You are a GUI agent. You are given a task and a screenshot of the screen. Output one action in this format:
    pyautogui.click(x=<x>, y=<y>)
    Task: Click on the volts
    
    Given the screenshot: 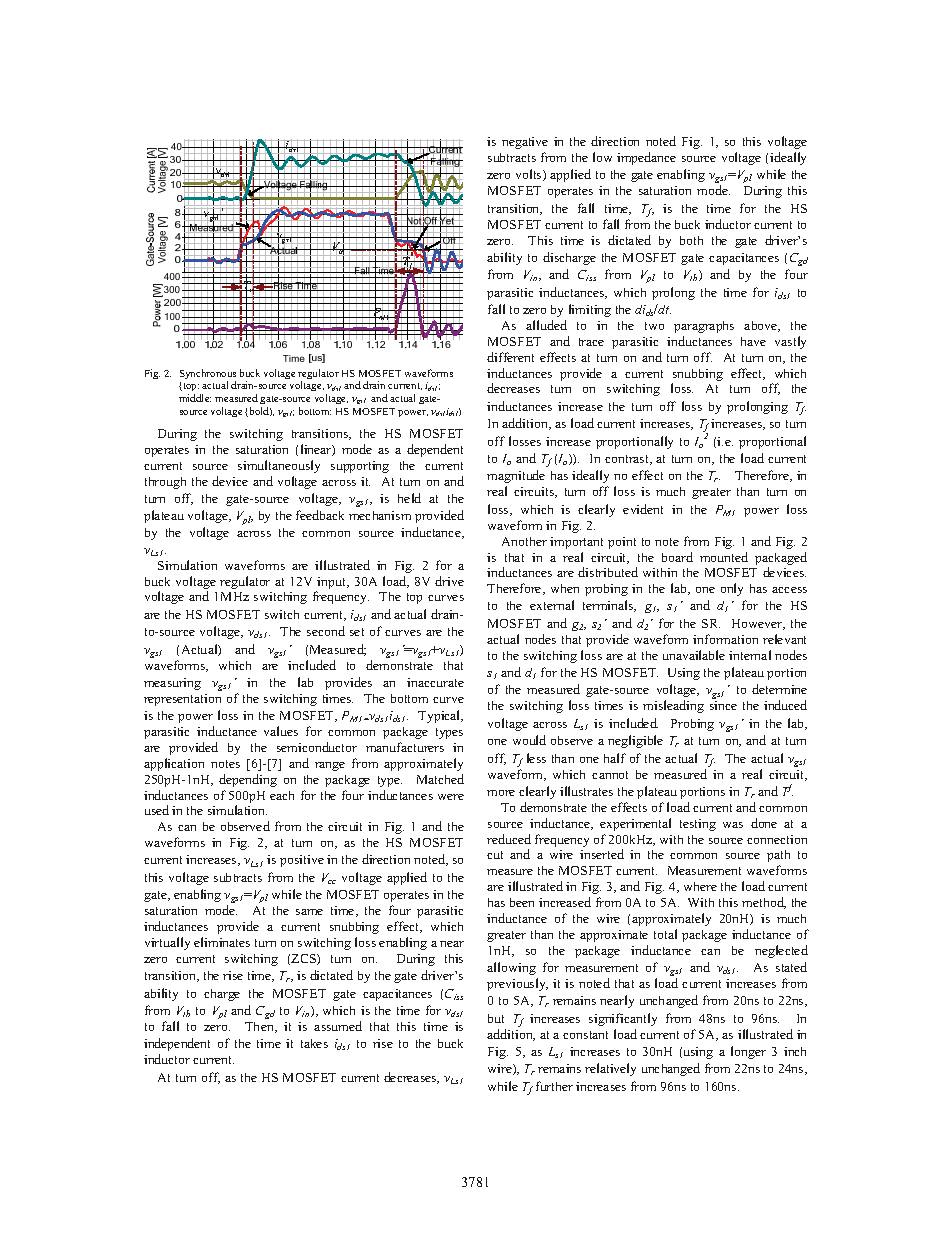 What is the action you would take?
    pyautogui.click(x=530, y=175)
